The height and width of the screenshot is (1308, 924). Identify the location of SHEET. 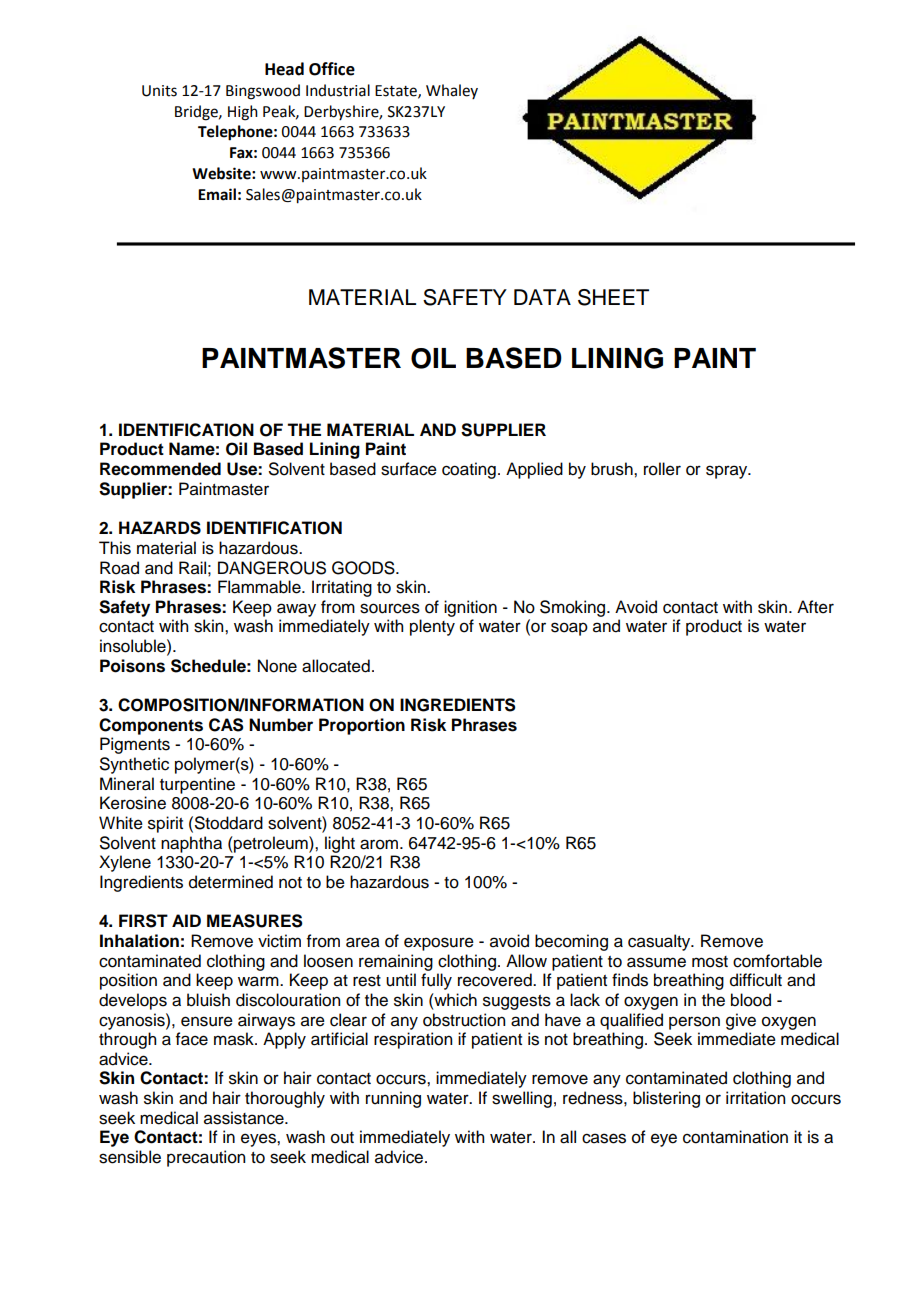
(613, 297).
